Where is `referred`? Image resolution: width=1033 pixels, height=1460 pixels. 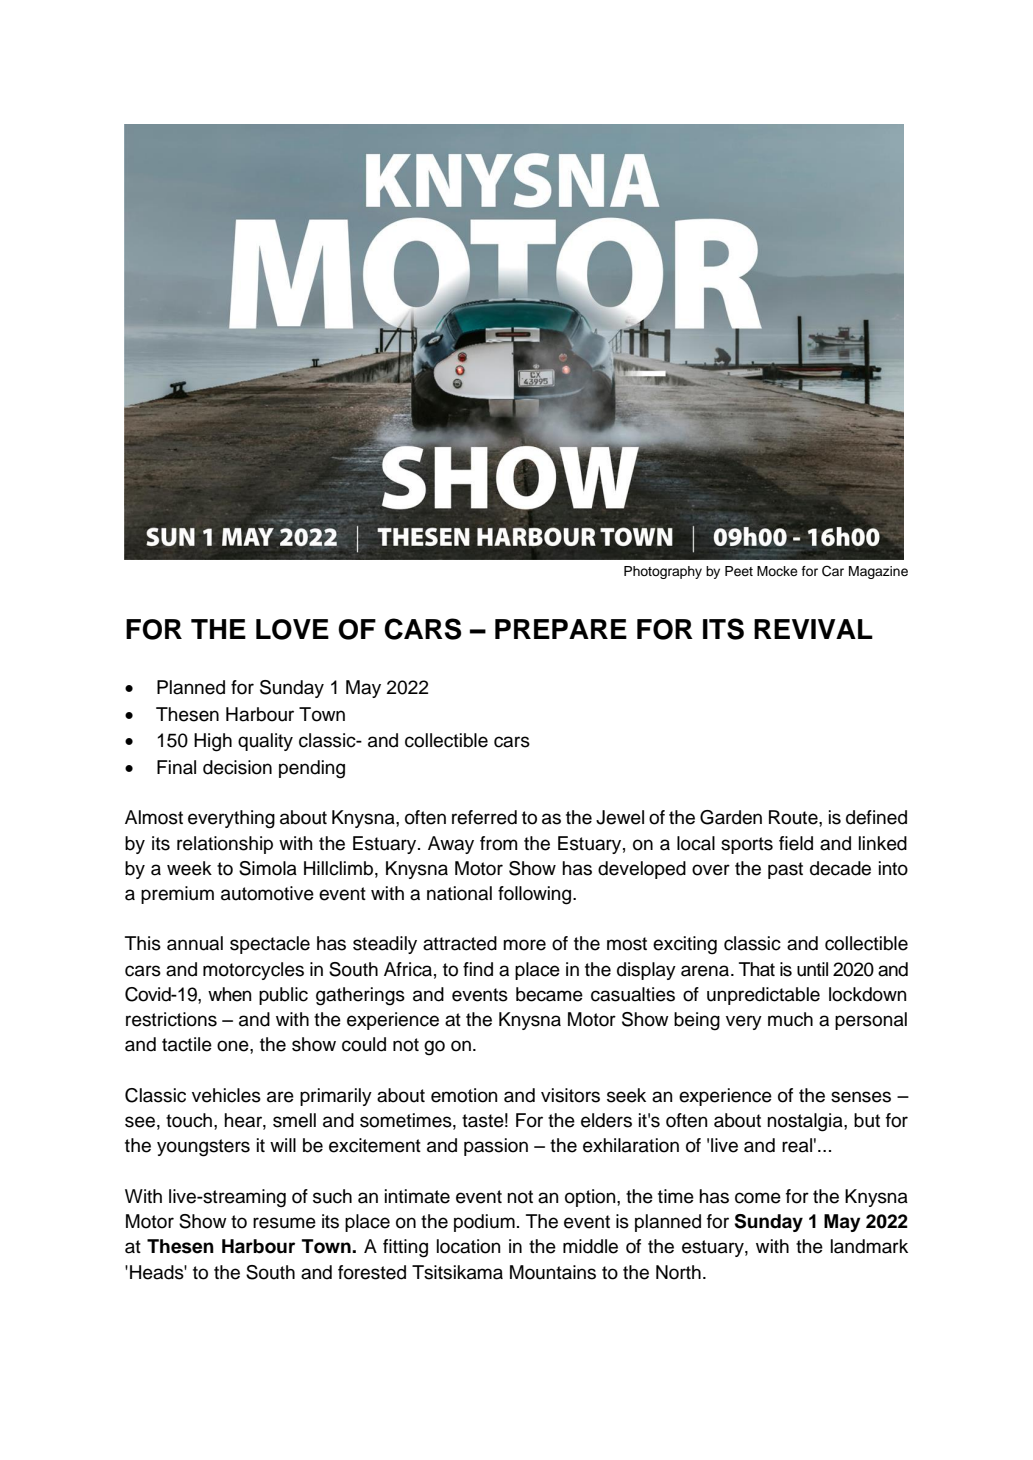
referred is located at coordinates (484, 817).
